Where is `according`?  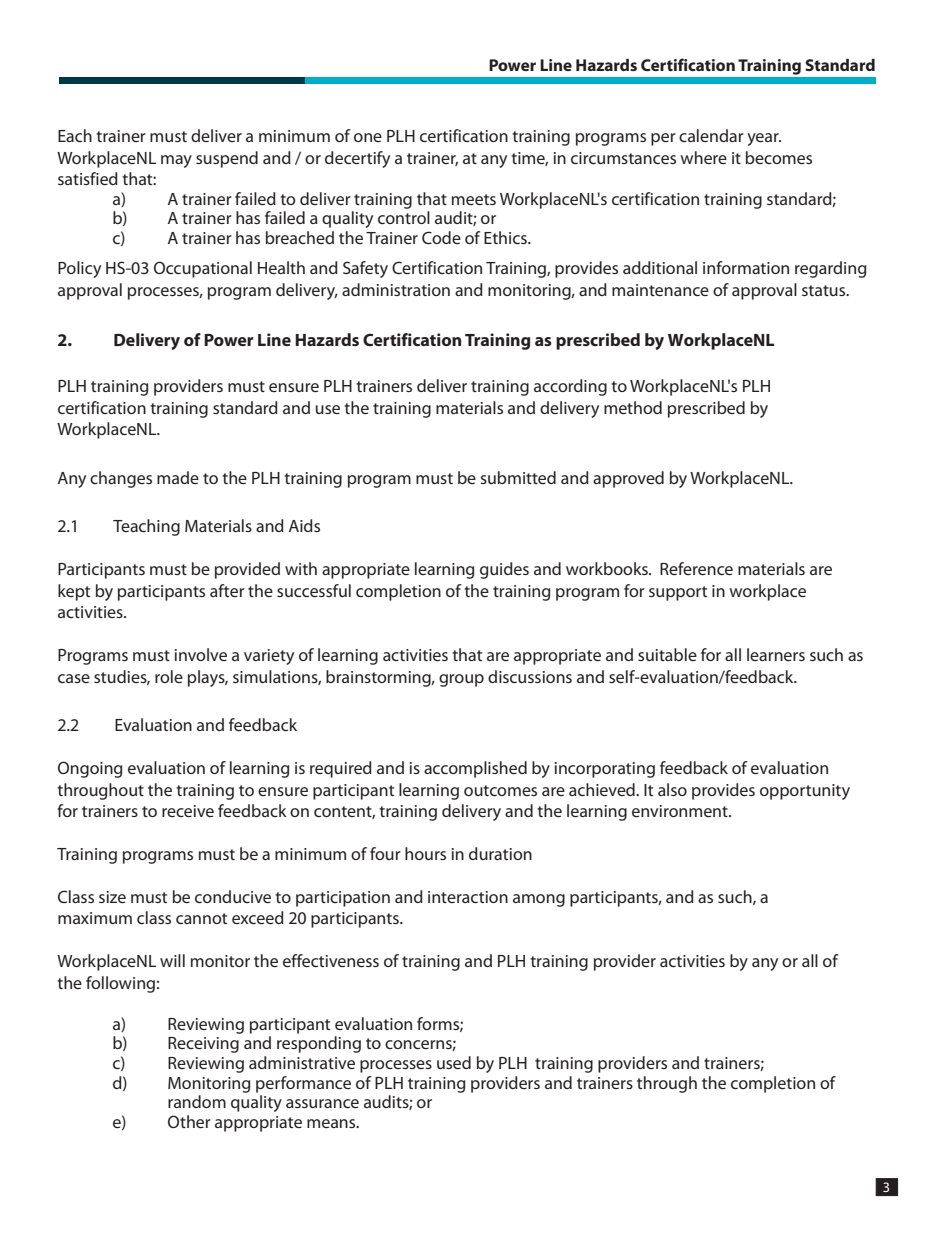
according is located at coordinates (570, 387).
